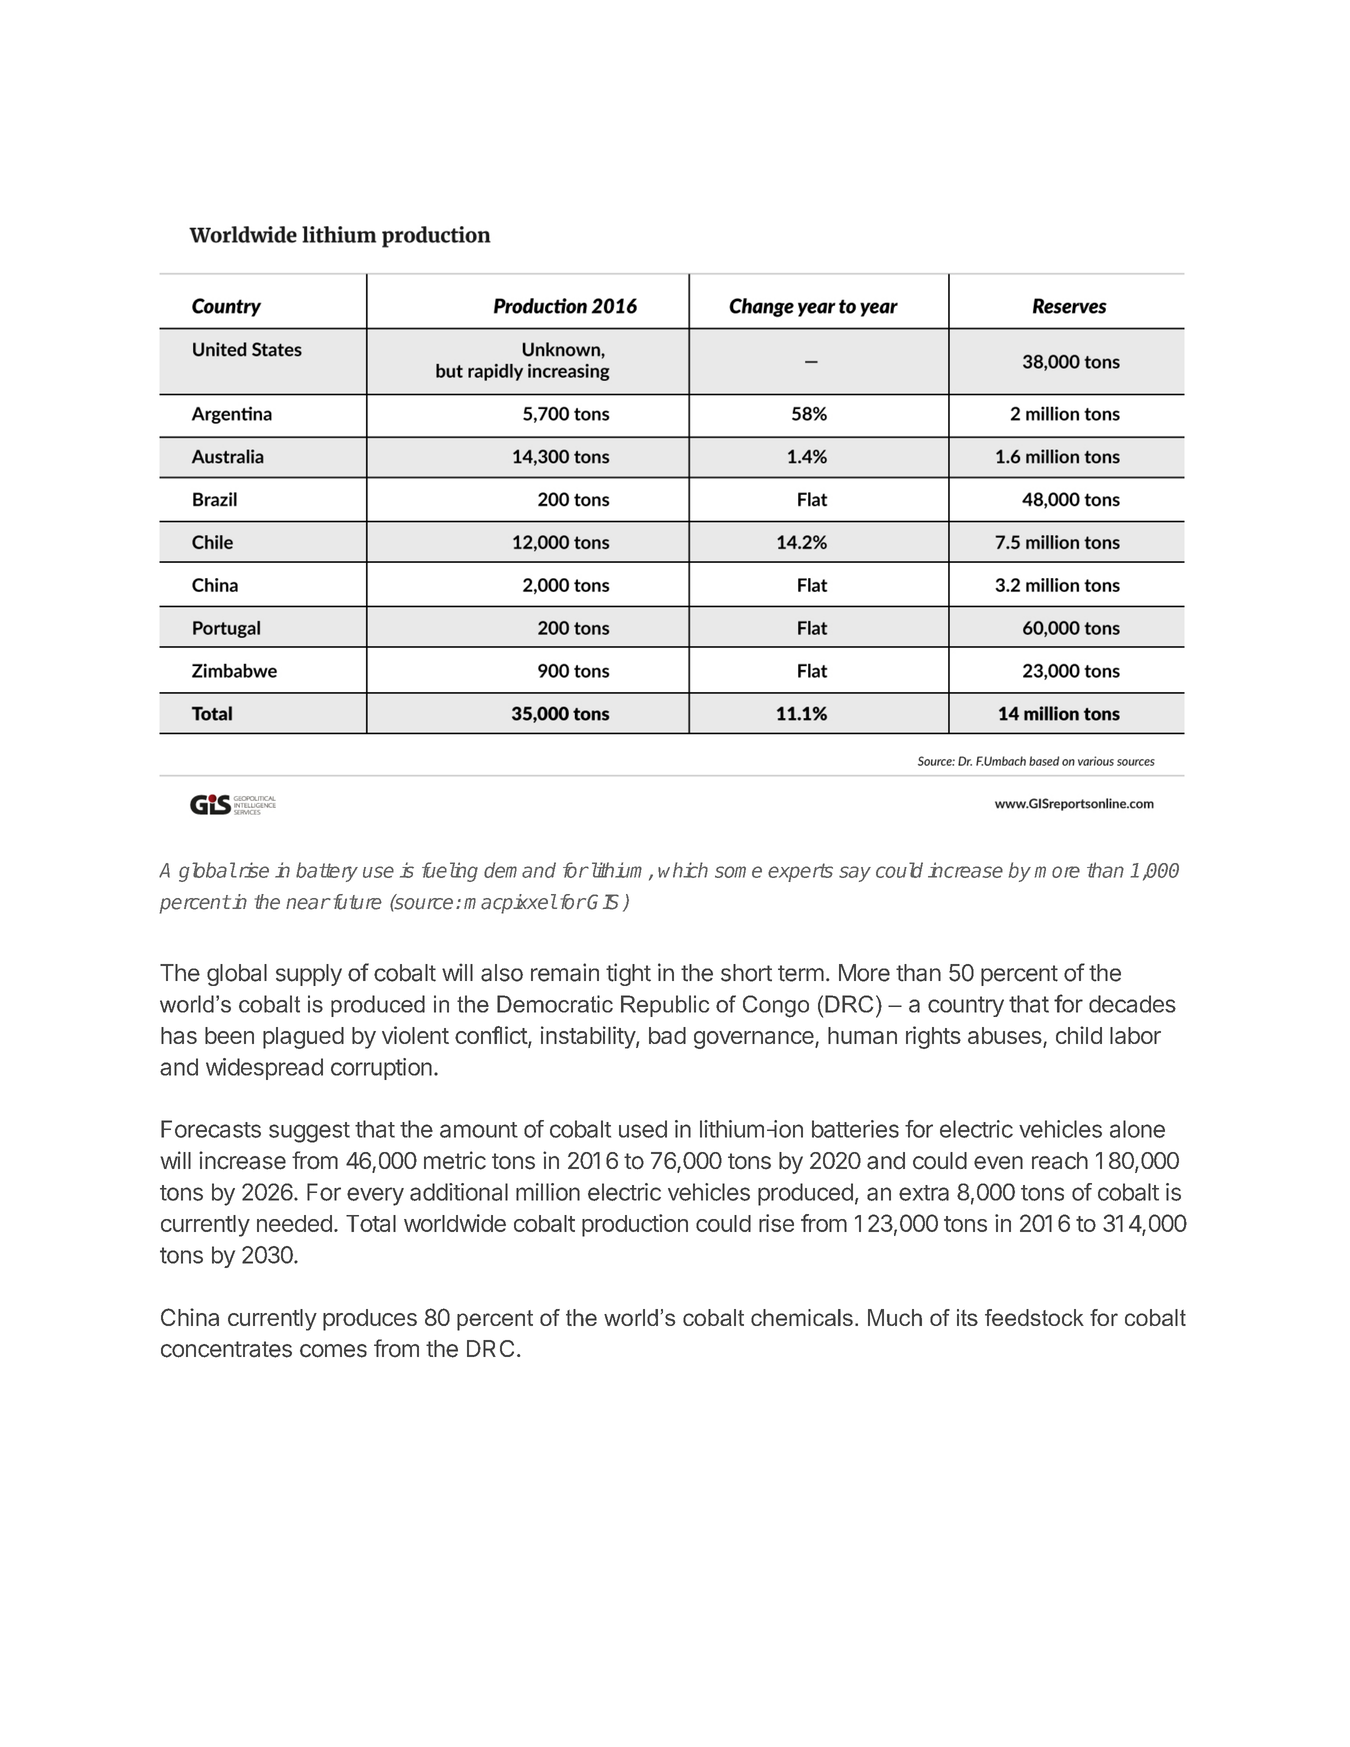 The height and width of the image is (1747, 1350). What do you see at coordinates (802, 1317) in the image?
I see `chemicals` at bounding box center [802, 1317].
